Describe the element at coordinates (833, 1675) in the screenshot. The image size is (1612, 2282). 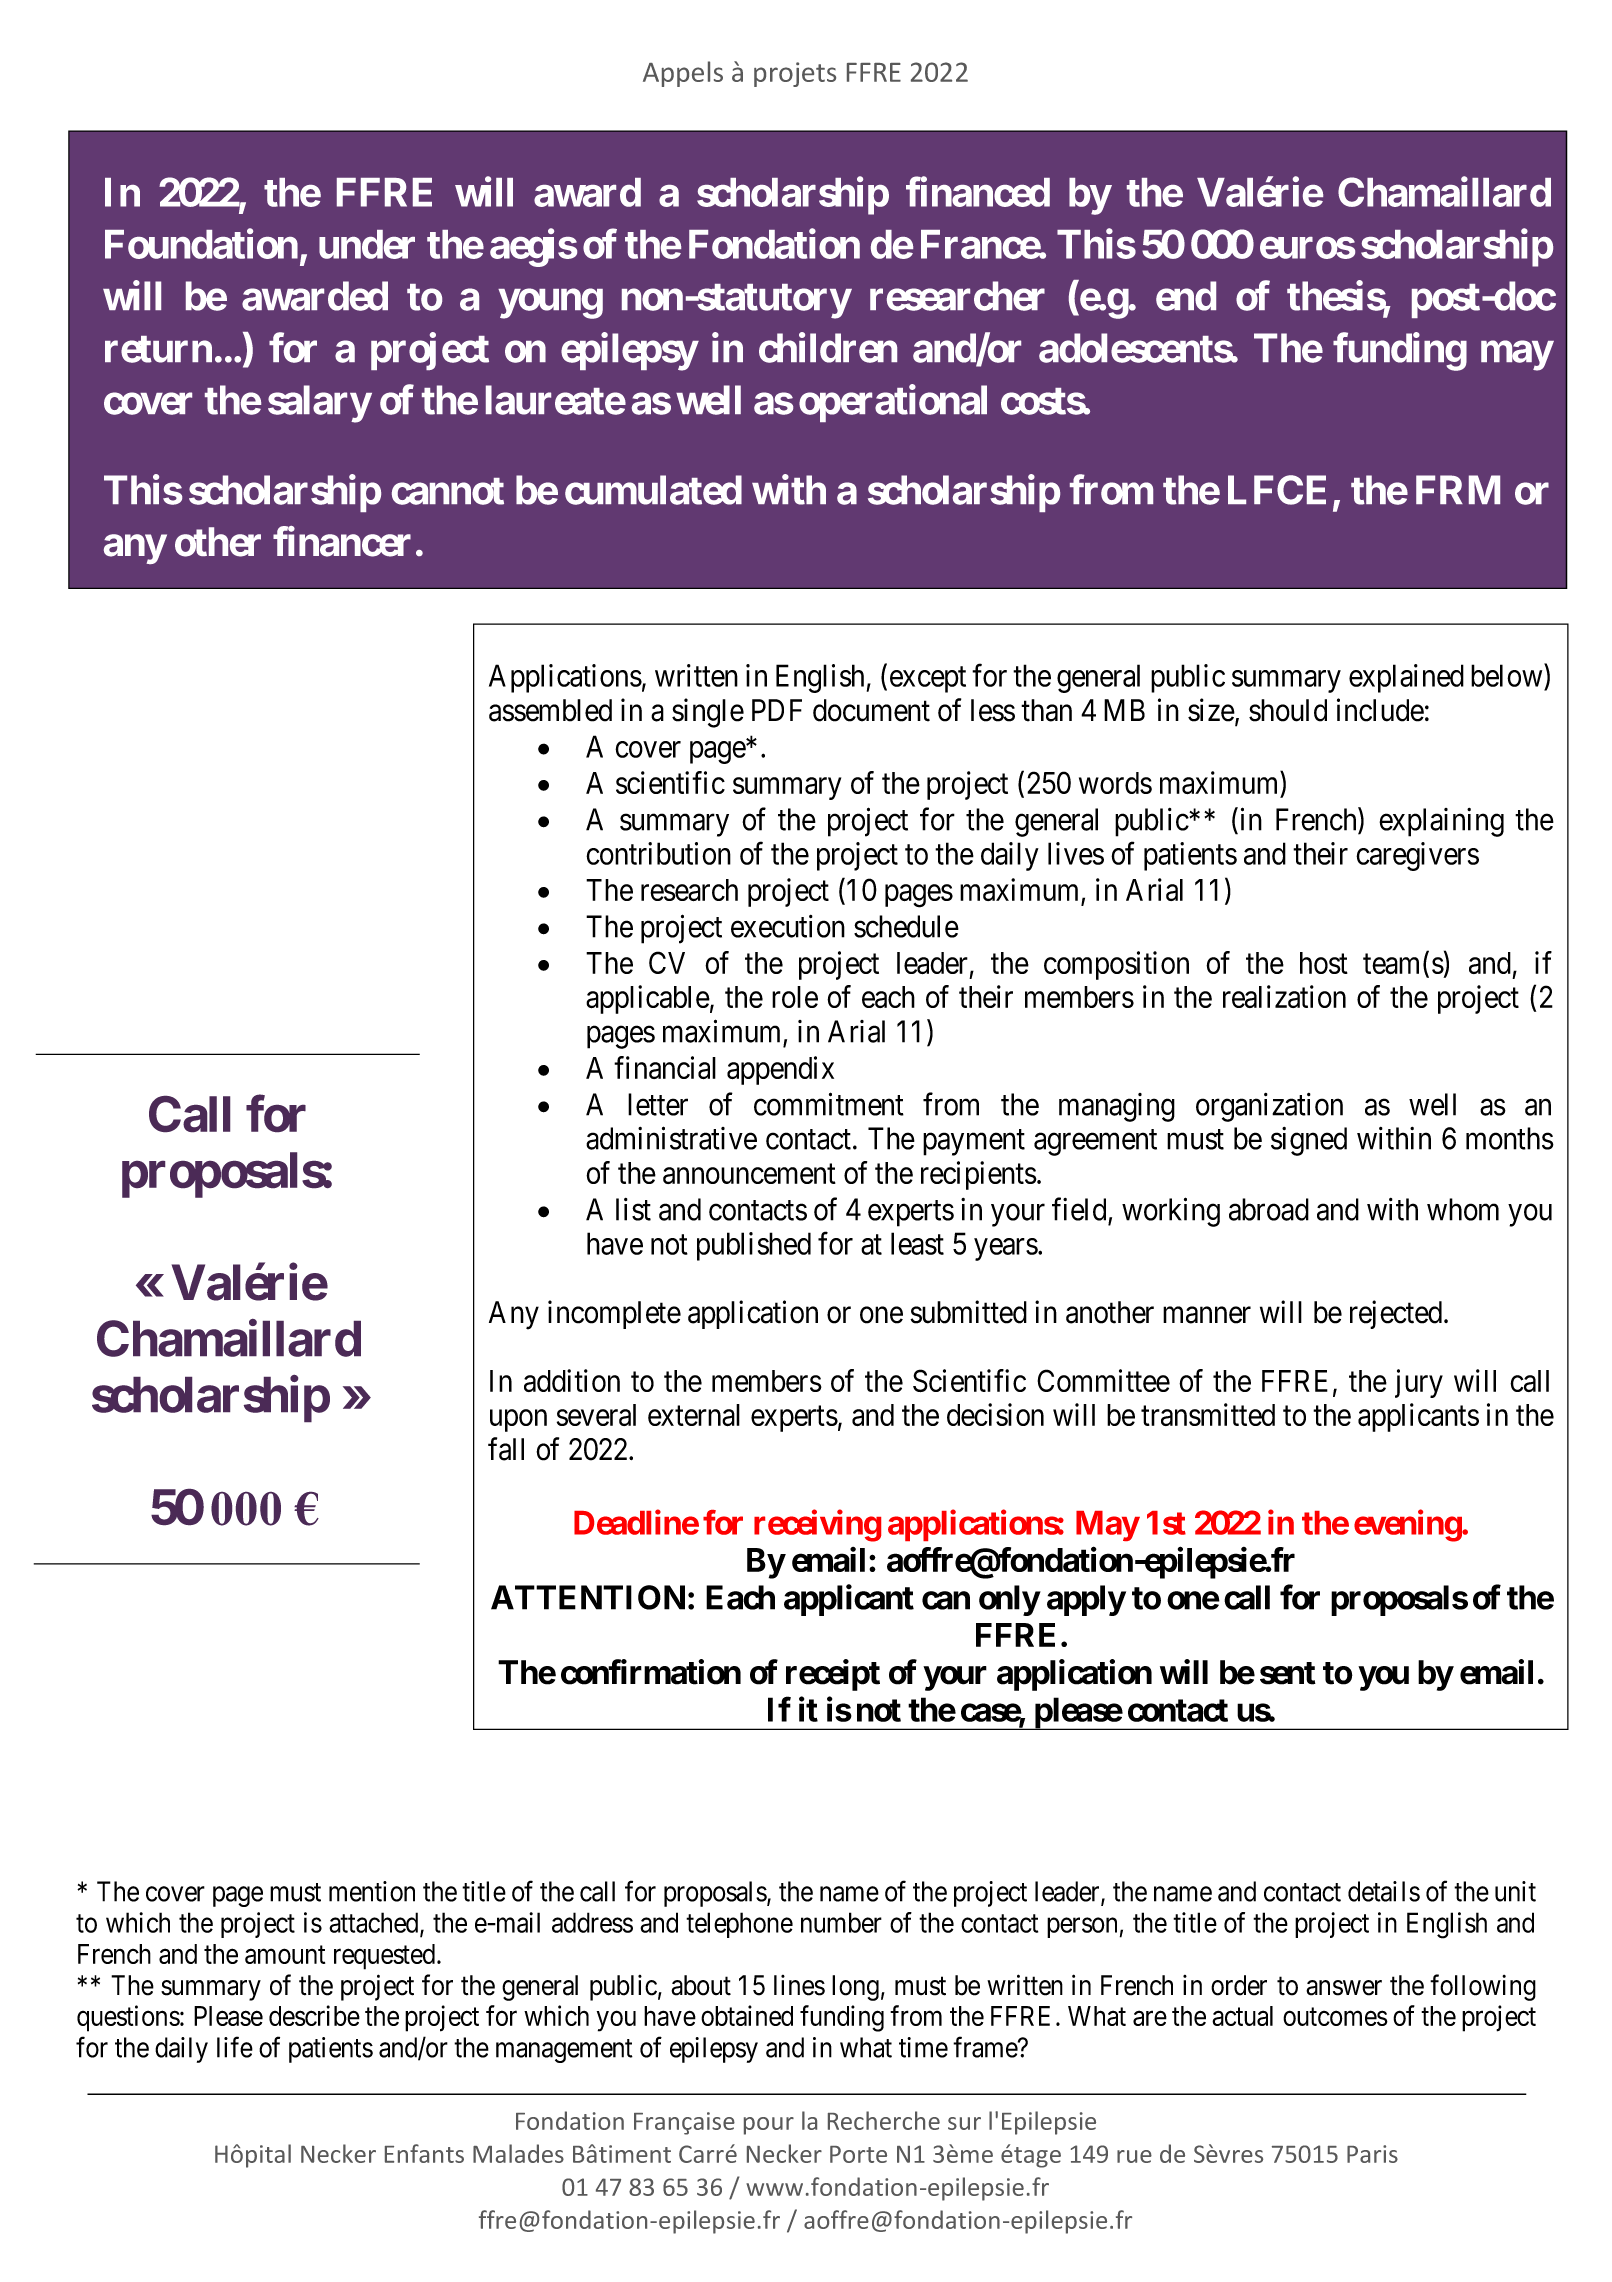
I see `receipt` at that location.
